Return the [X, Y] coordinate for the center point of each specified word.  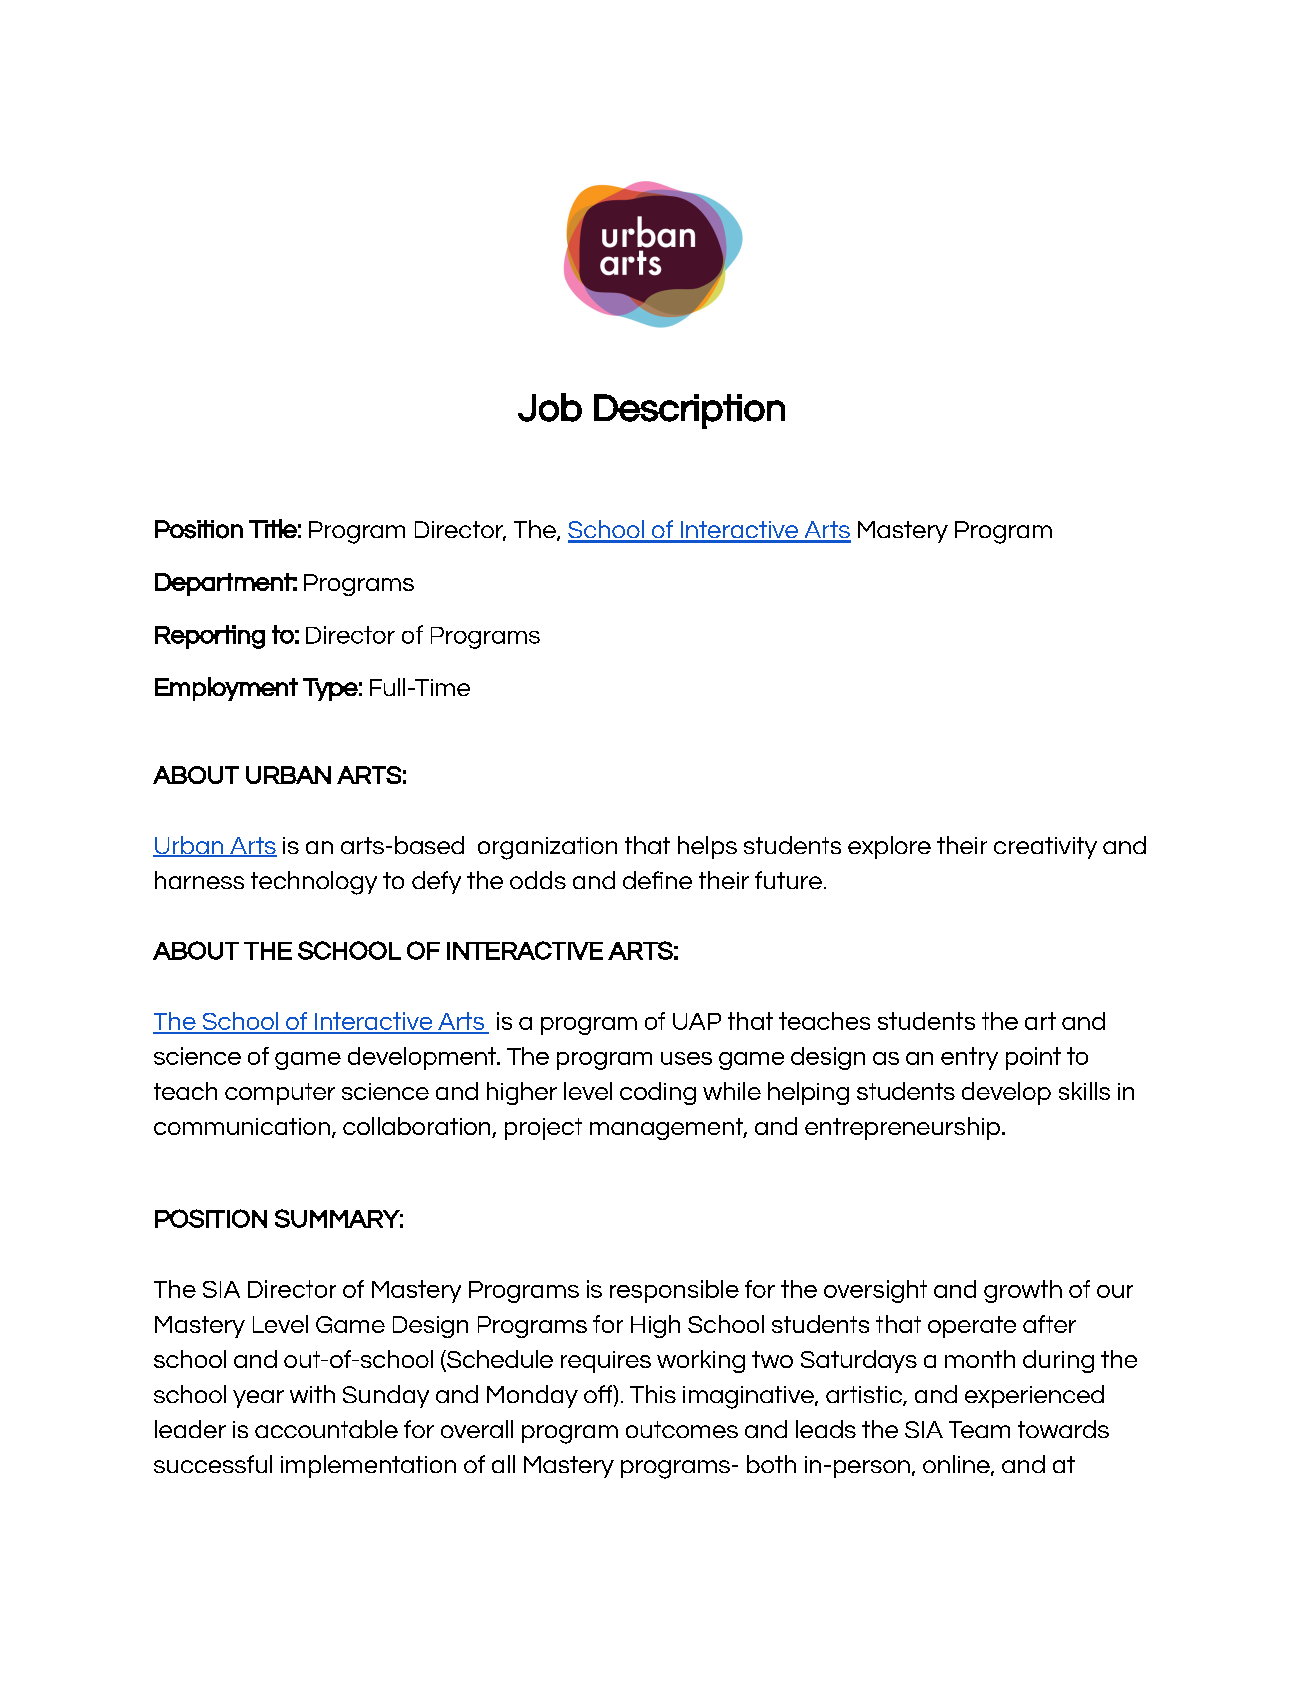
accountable [326, 1429]
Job [550, 407]
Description [689, 411]
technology [314, 883]
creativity [1045, 848]
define [657, 880]
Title [273, 528]
